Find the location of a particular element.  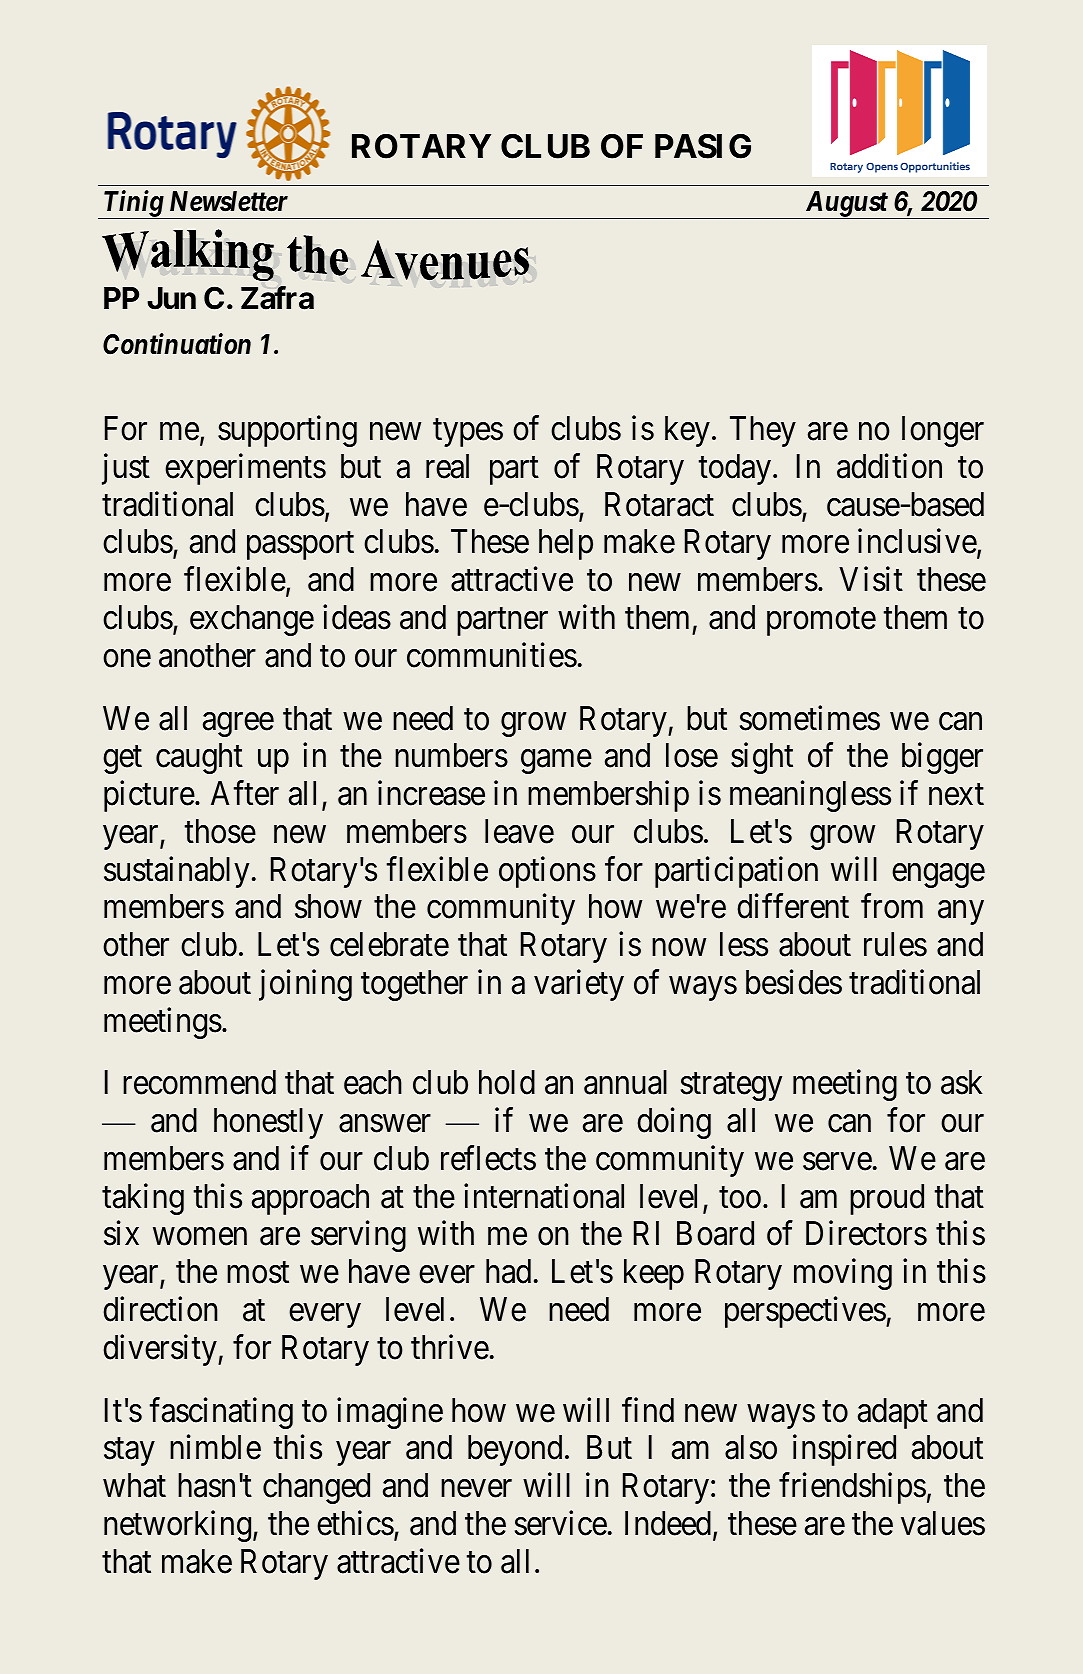

service is located at coordinates (561, 1523).
